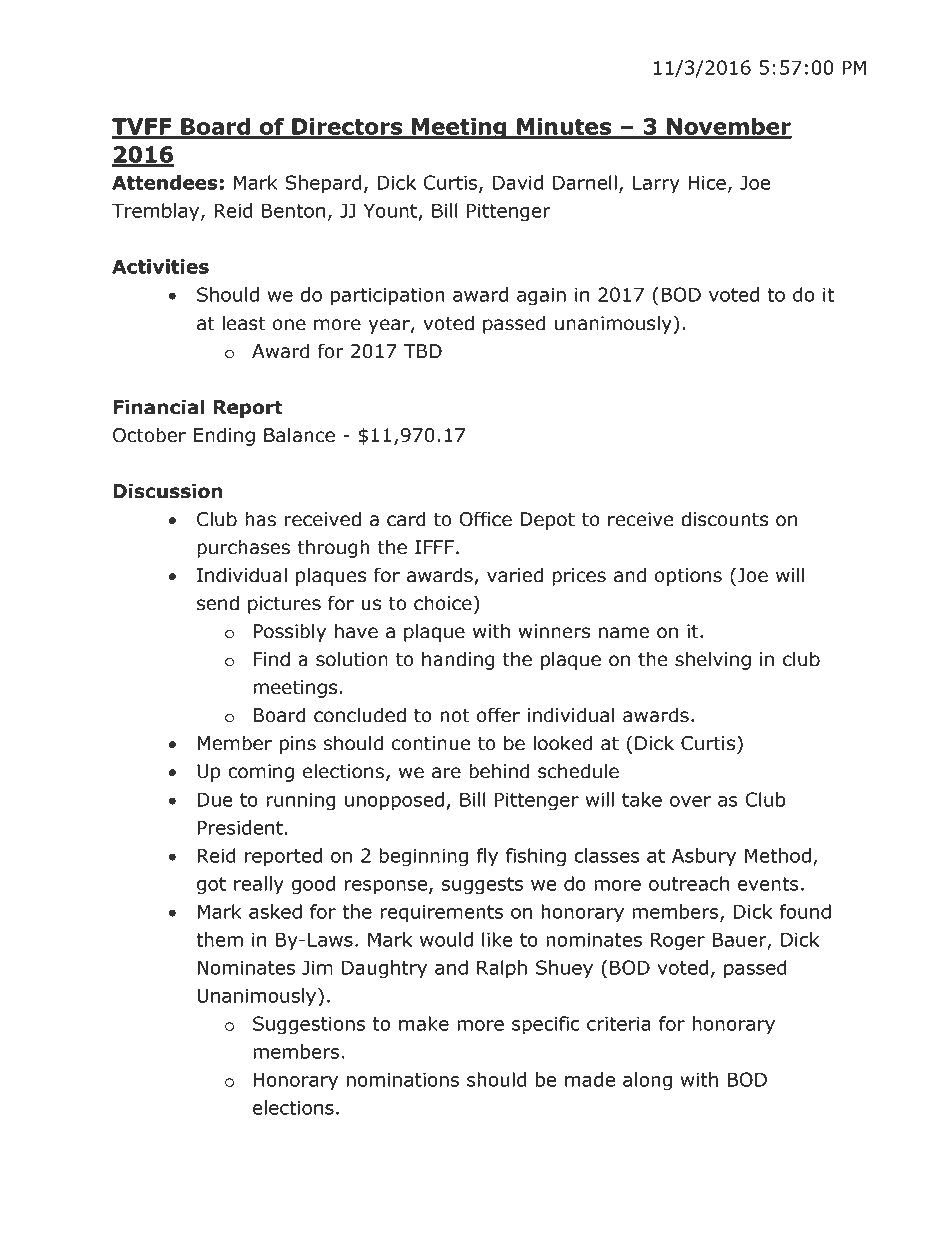 The image size is (952, 1233). I want to click on Ending, so click(224, 436).
